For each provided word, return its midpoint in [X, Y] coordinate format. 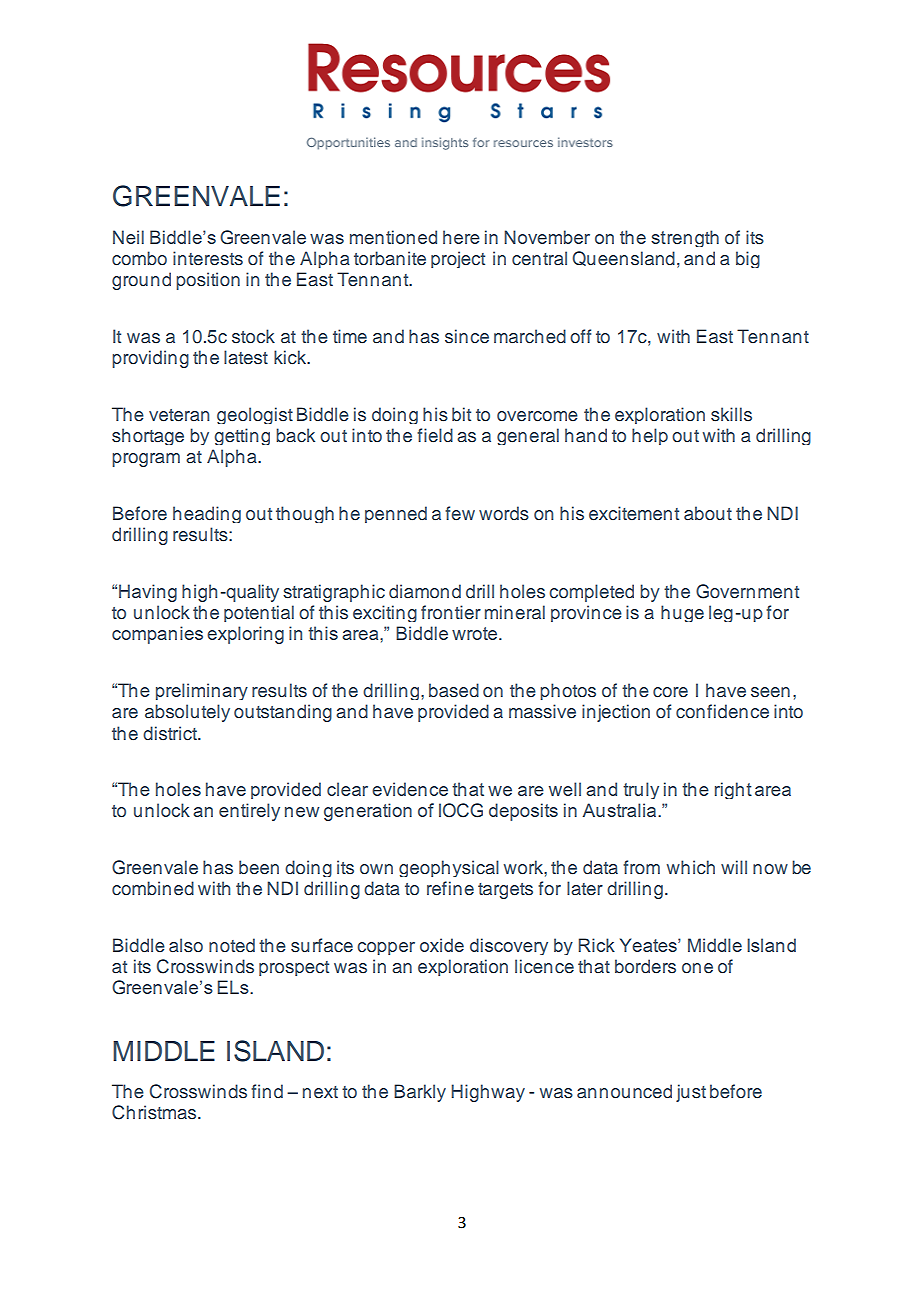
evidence [410, 789]
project [458, 259]
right [733, 790]
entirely [249, 812]
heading [207, 514]
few [460, 513]
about [708, 513]
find [267, 1091]
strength [685, 238]
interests [208, 258]
